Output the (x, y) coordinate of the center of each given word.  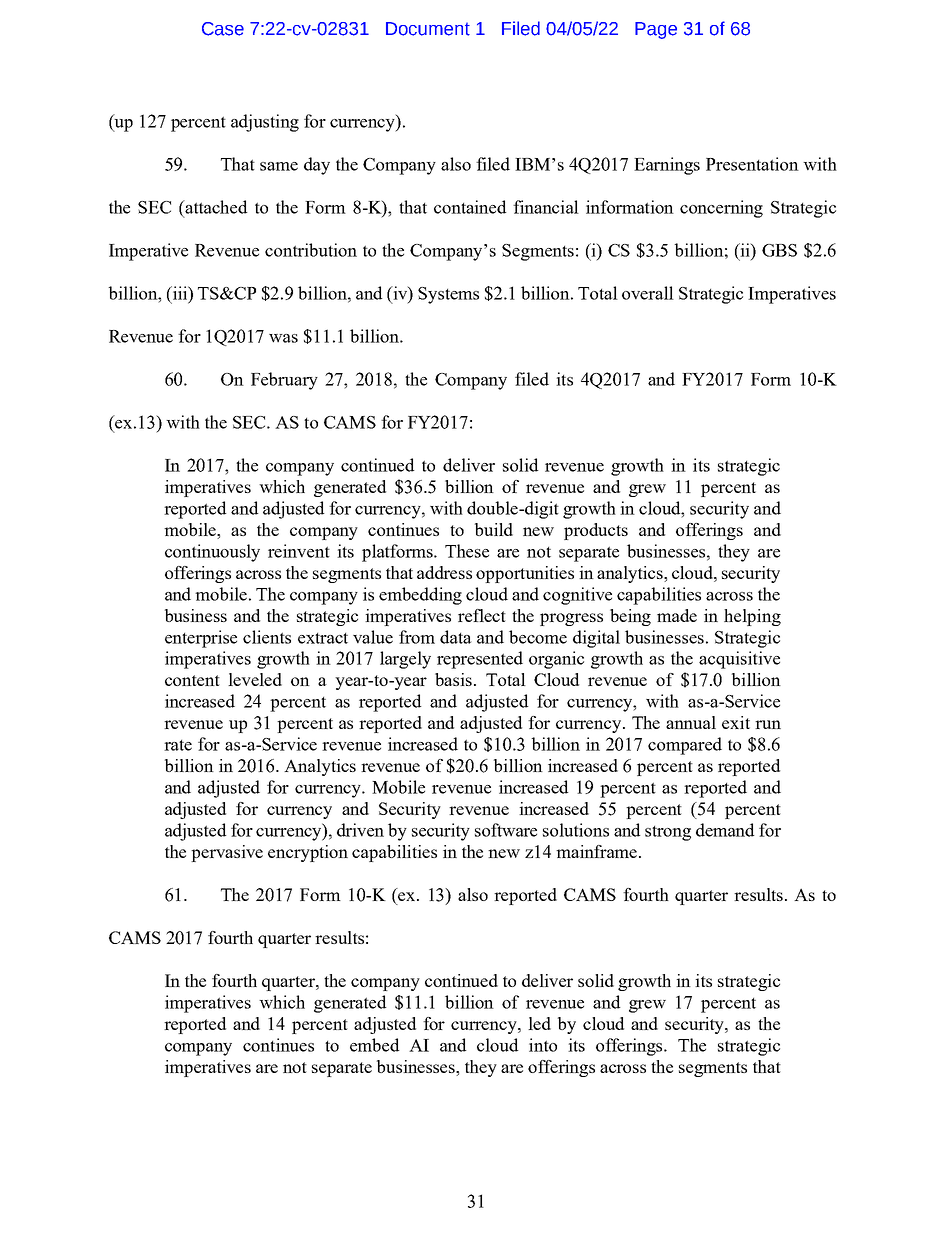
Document (428, 29)
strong (668, 833)
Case (223, 29)
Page (656, 30)
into (543, 1045)
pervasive (227, 853)
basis (455, 679)
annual (691, 722)
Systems (448, 295)
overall (648, 293)
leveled (255, 679)
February (284, 381)
